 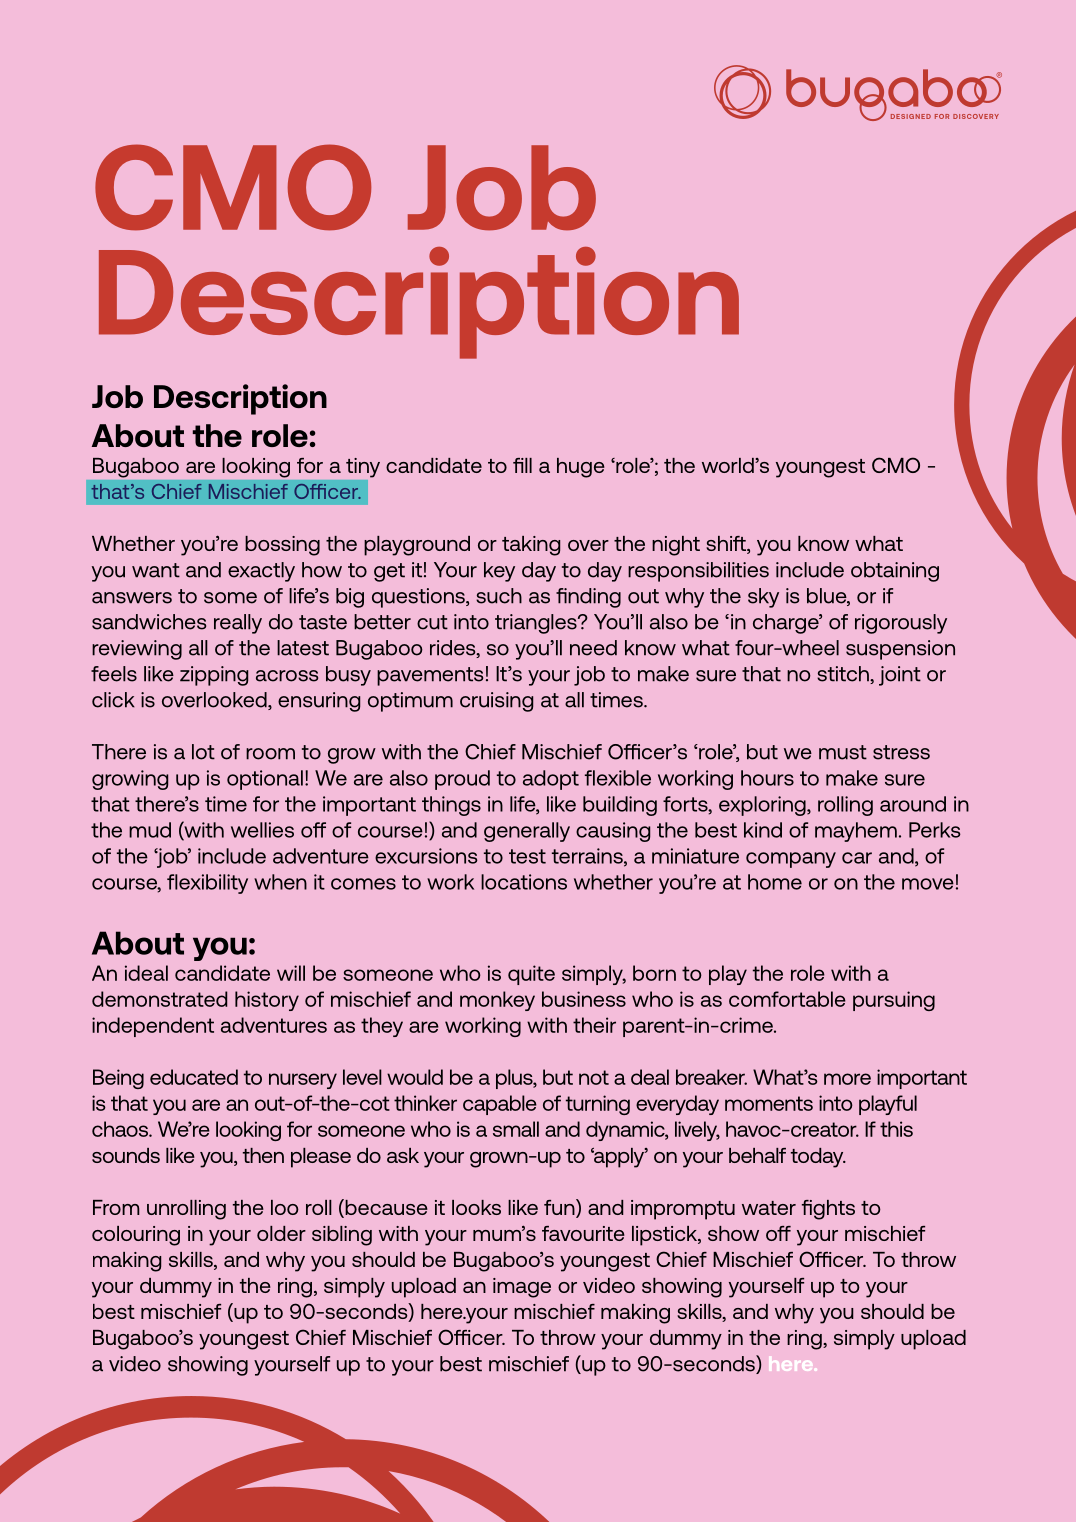 What do you see at coordinates (843, 752) in the screenshot?
I see `must` at bounding box center [843, 752].
